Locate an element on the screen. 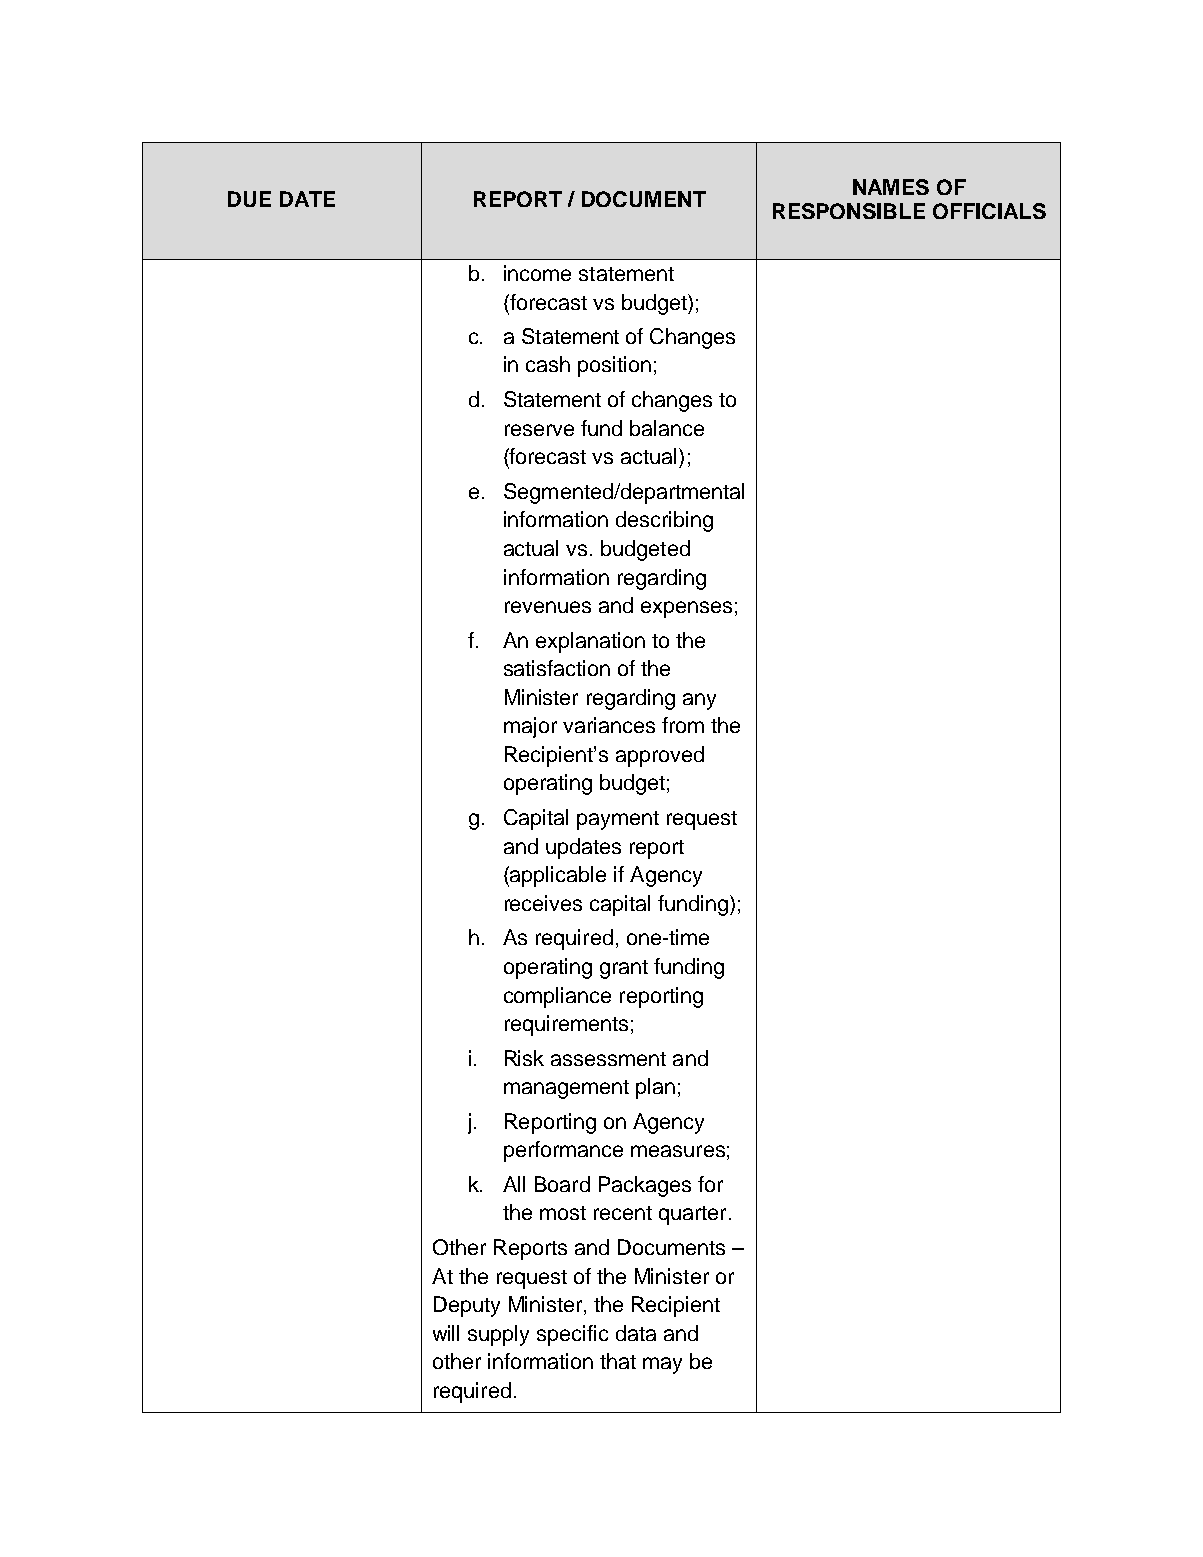 This screenshot has width=1203, height=1557. reserve is located at coordinates (539, 430).
